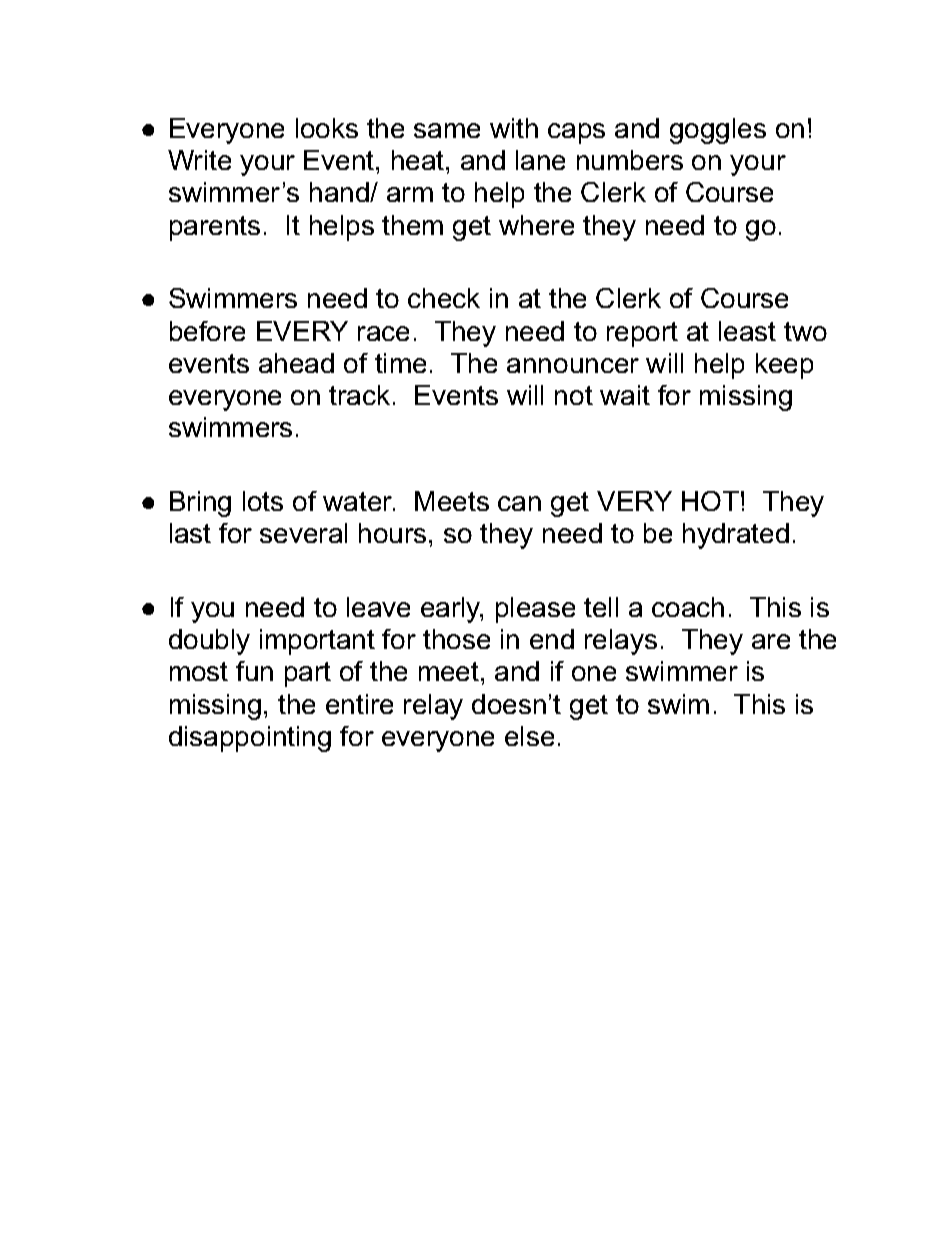 Image resolution: width=952 pixels, height=1233 pixels. I want to click on Write, so click(199, 160).
